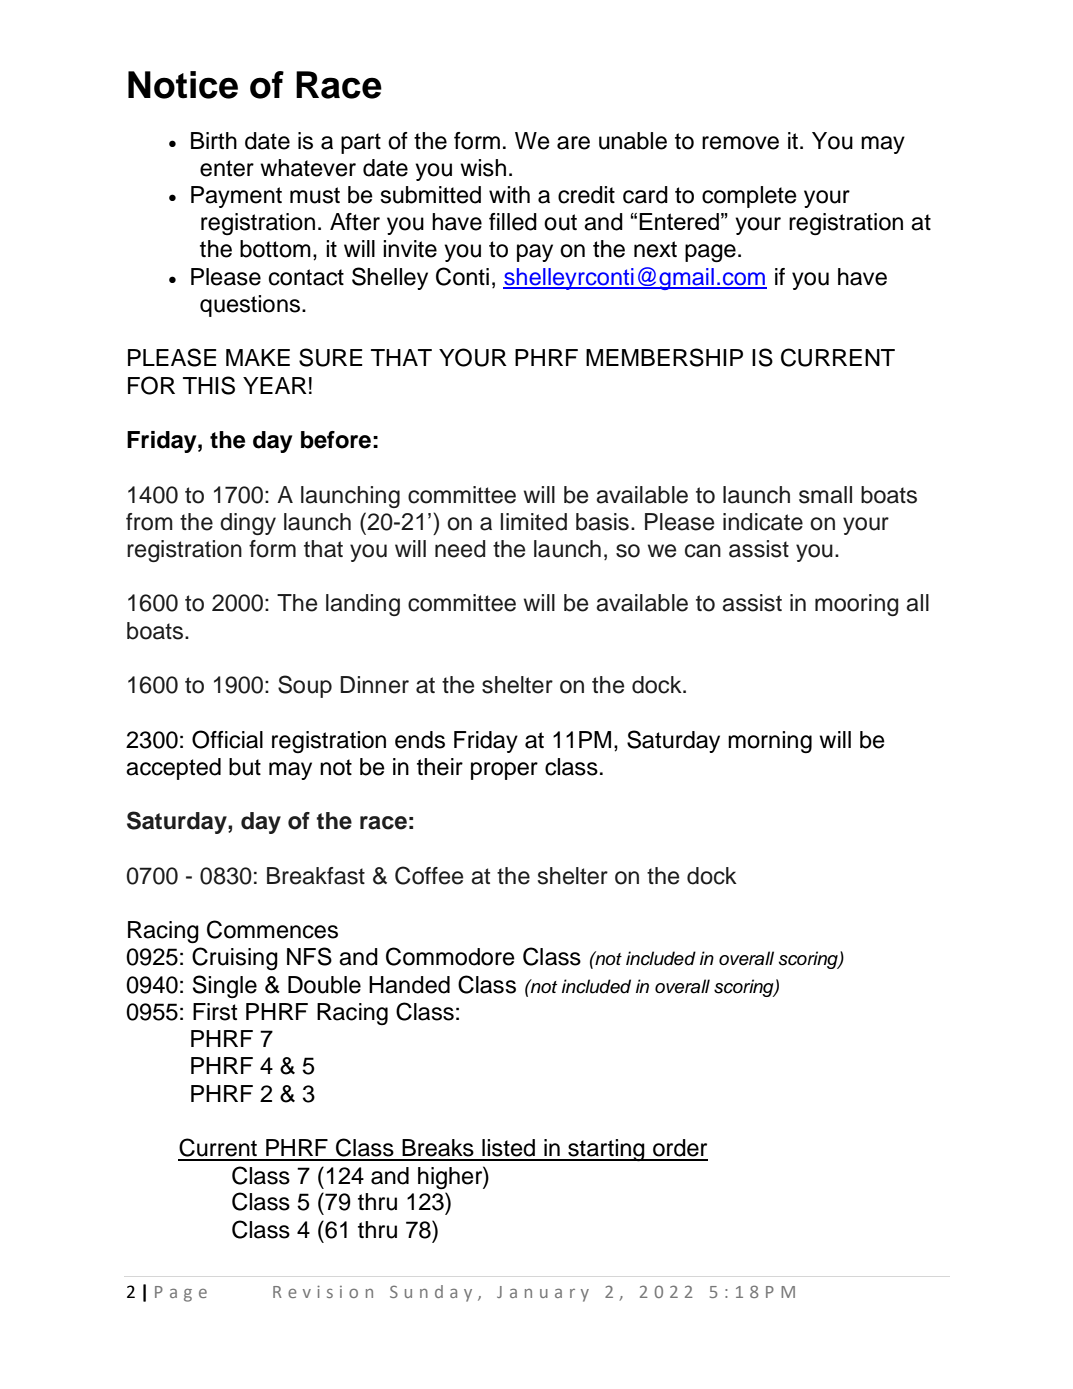 The image size is (1073, 1389). What do you see at coordinates (214, 140) in the screenshot?
I see `Birth` at bounding box center [214, 140].
